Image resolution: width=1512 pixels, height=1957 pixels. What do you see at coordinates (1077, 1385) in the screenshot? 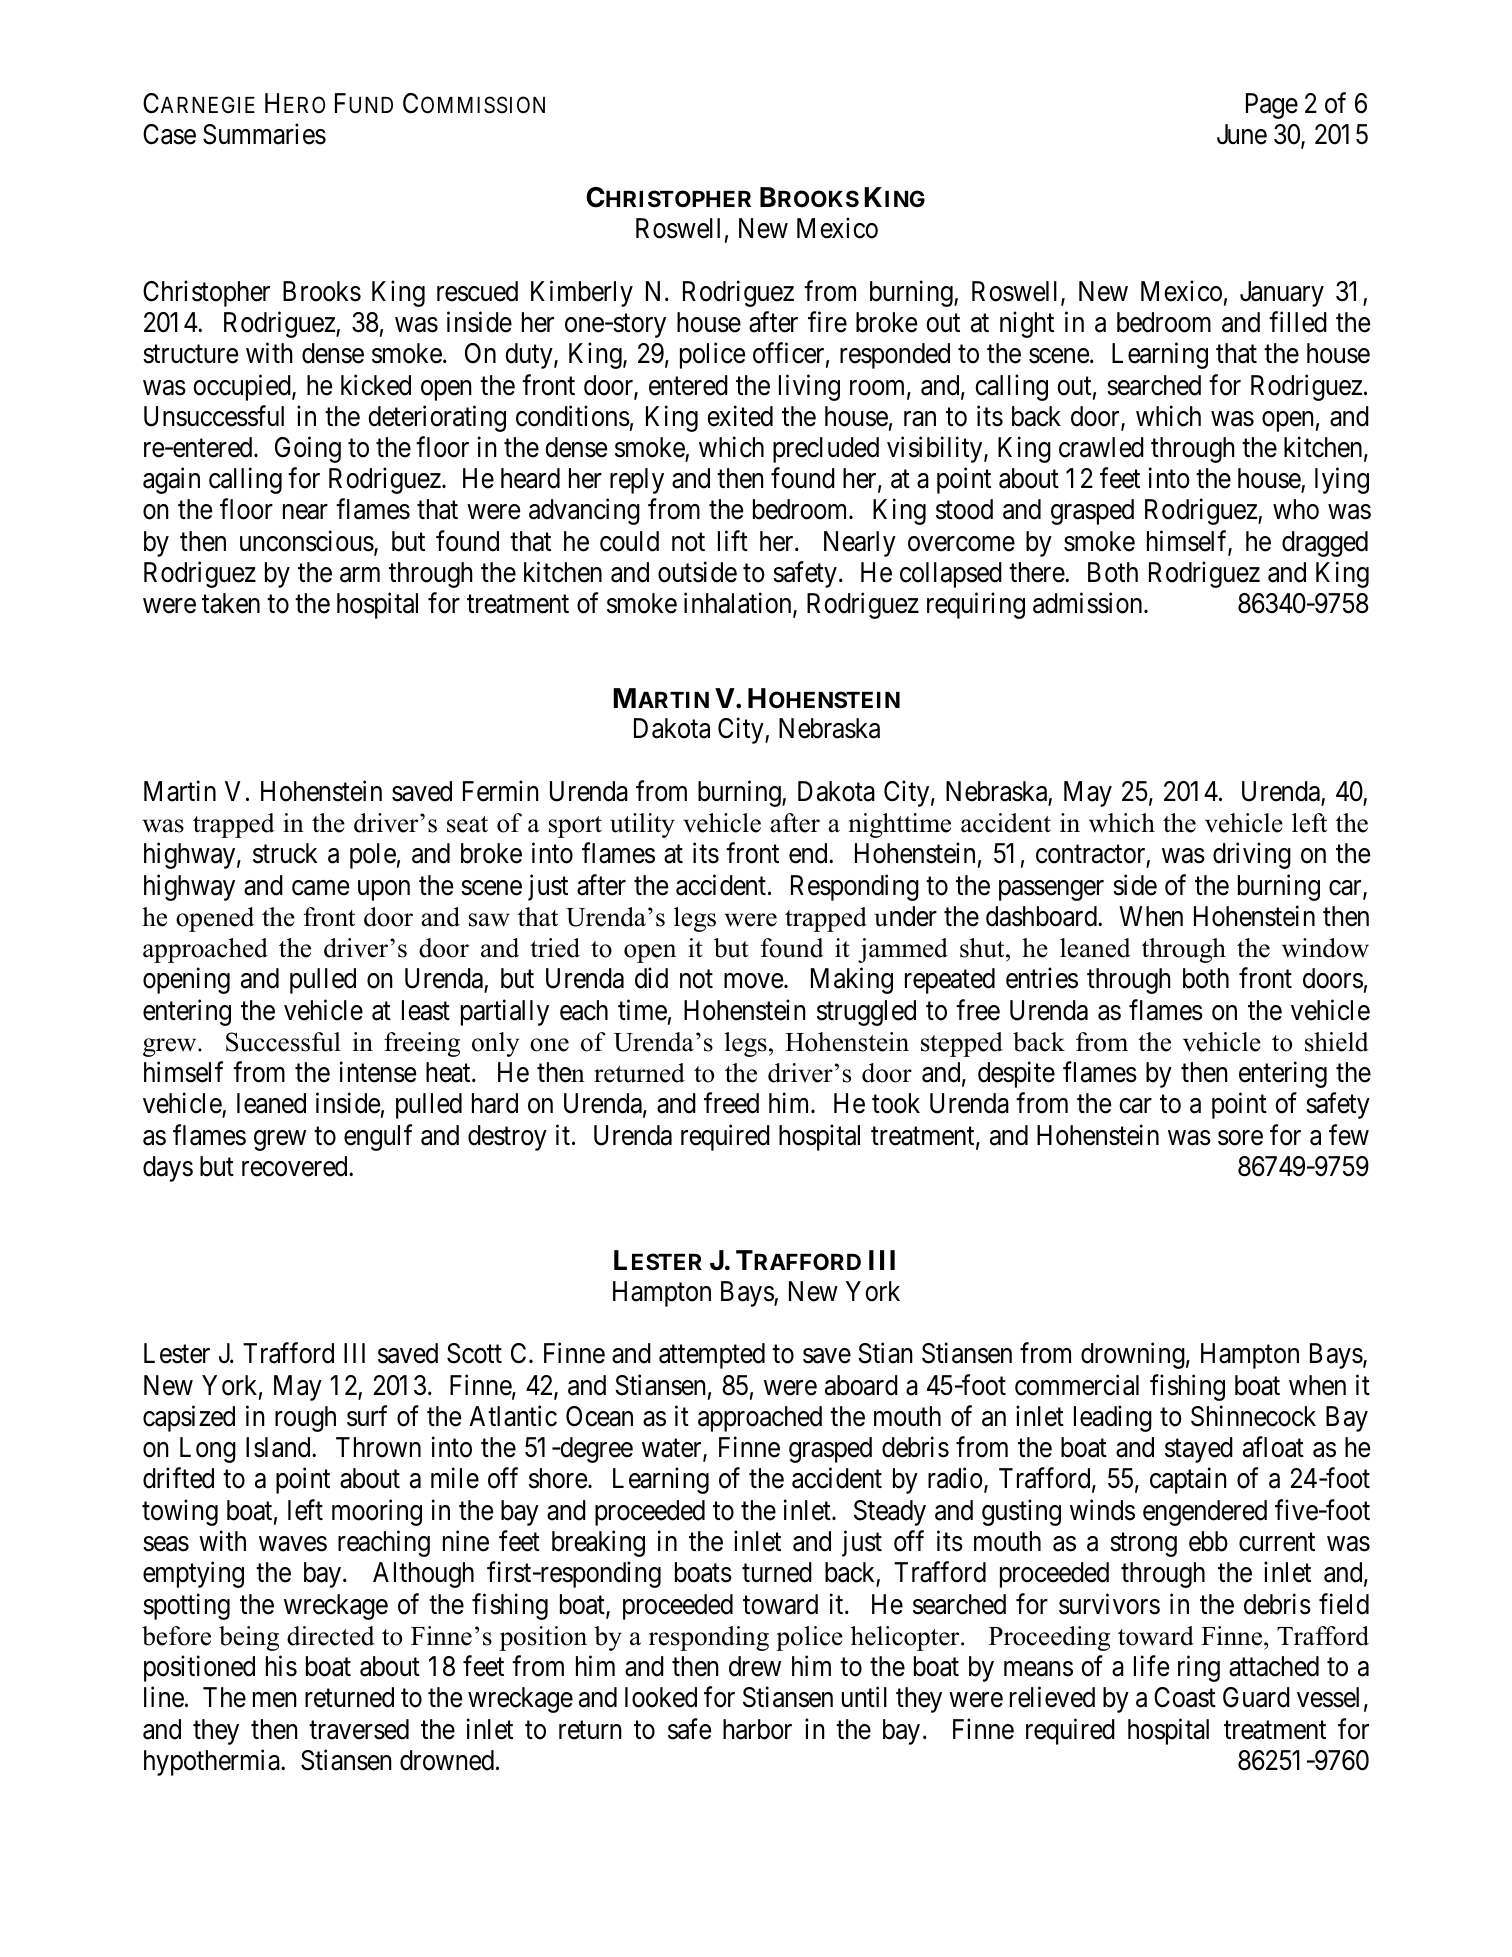
I see `commercial` at bounding box center [1077, 1385].
